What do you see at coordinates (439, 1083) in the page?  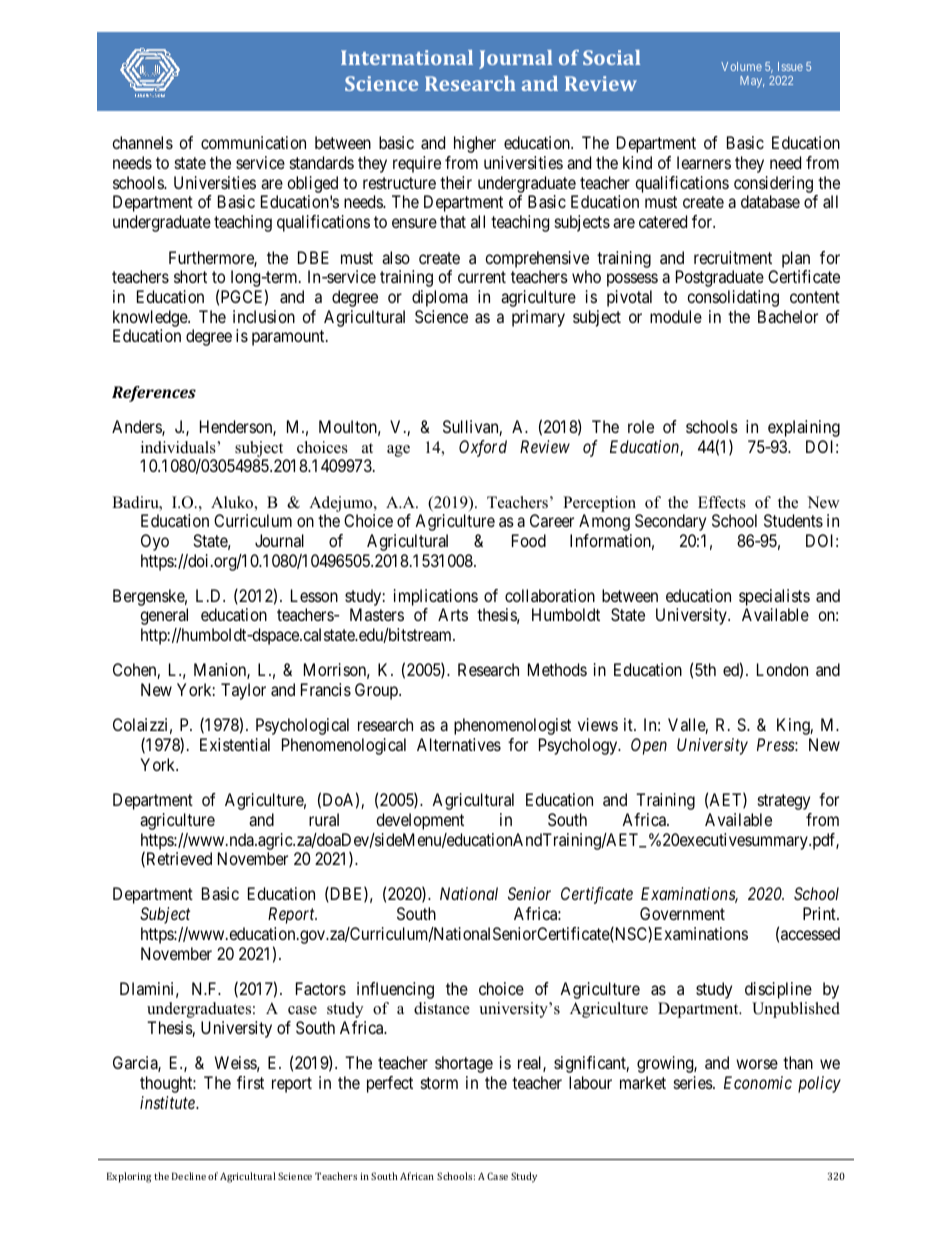 I see `storm` at bounding box center [439, 1083].
